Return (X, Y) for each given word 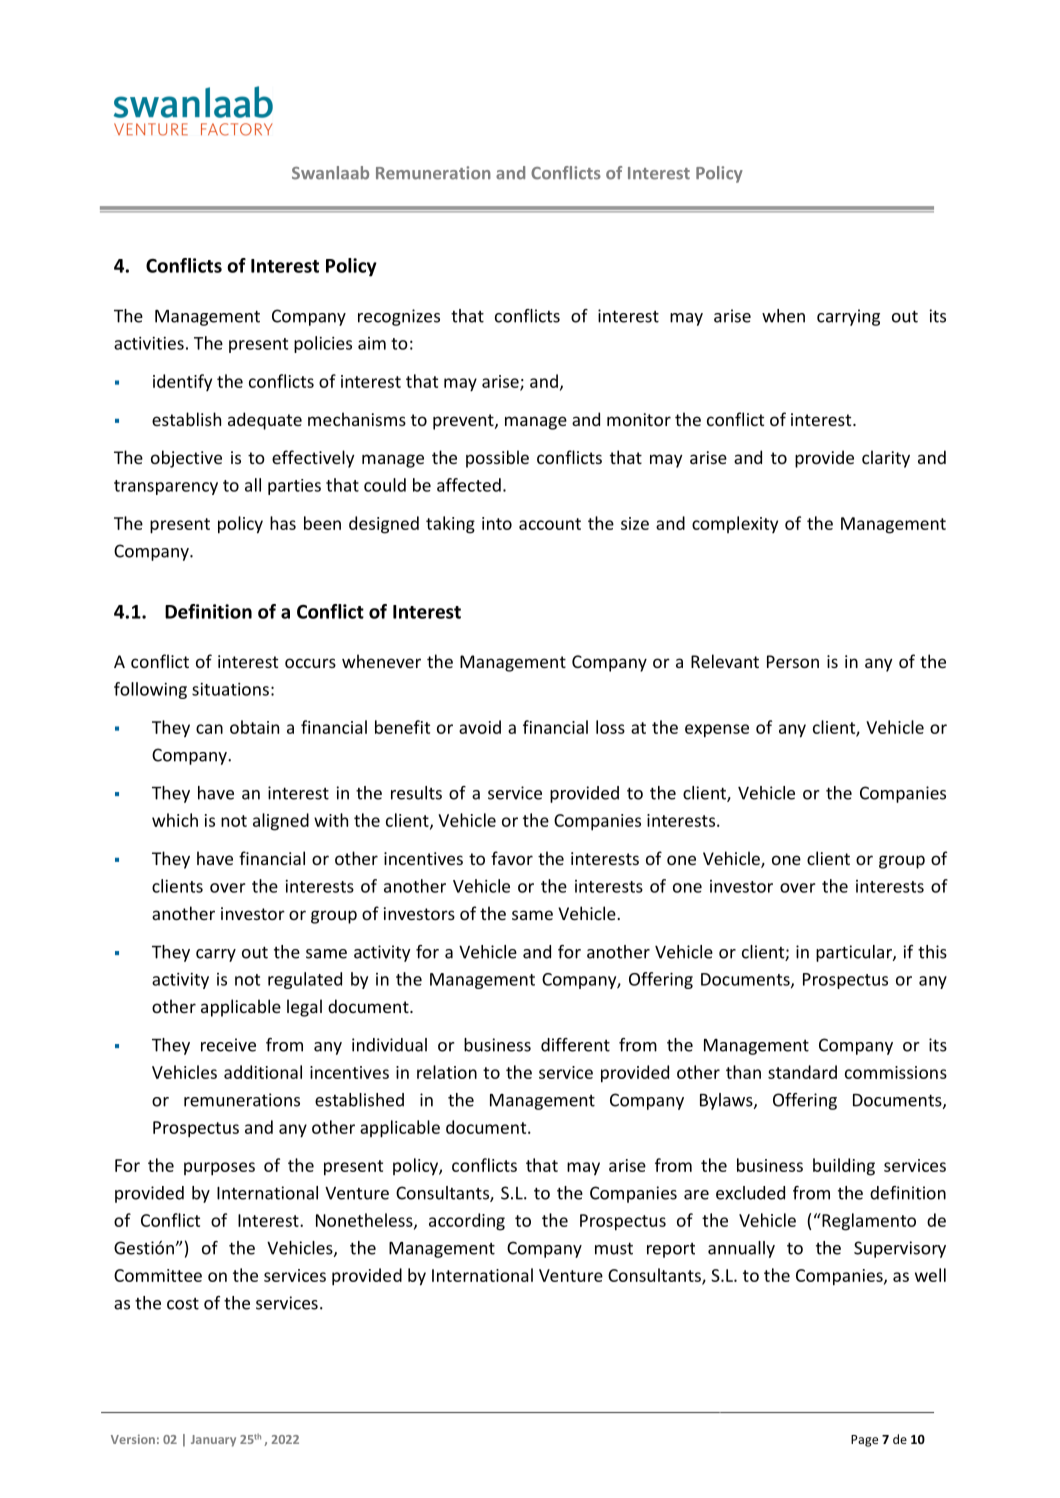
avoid (480, 727)
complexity (735, 524)
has (283, 523)
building (844, 1167)
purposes (219, 1169)
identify (182, 382)
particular (855, 953)
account (550, 524)
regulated (305, 980)
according (467, 1222)
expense (717, 731)
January (213, 1441)
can (209, 729)
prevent (464, 422)
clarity (886, 459)
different (575, 1045)
